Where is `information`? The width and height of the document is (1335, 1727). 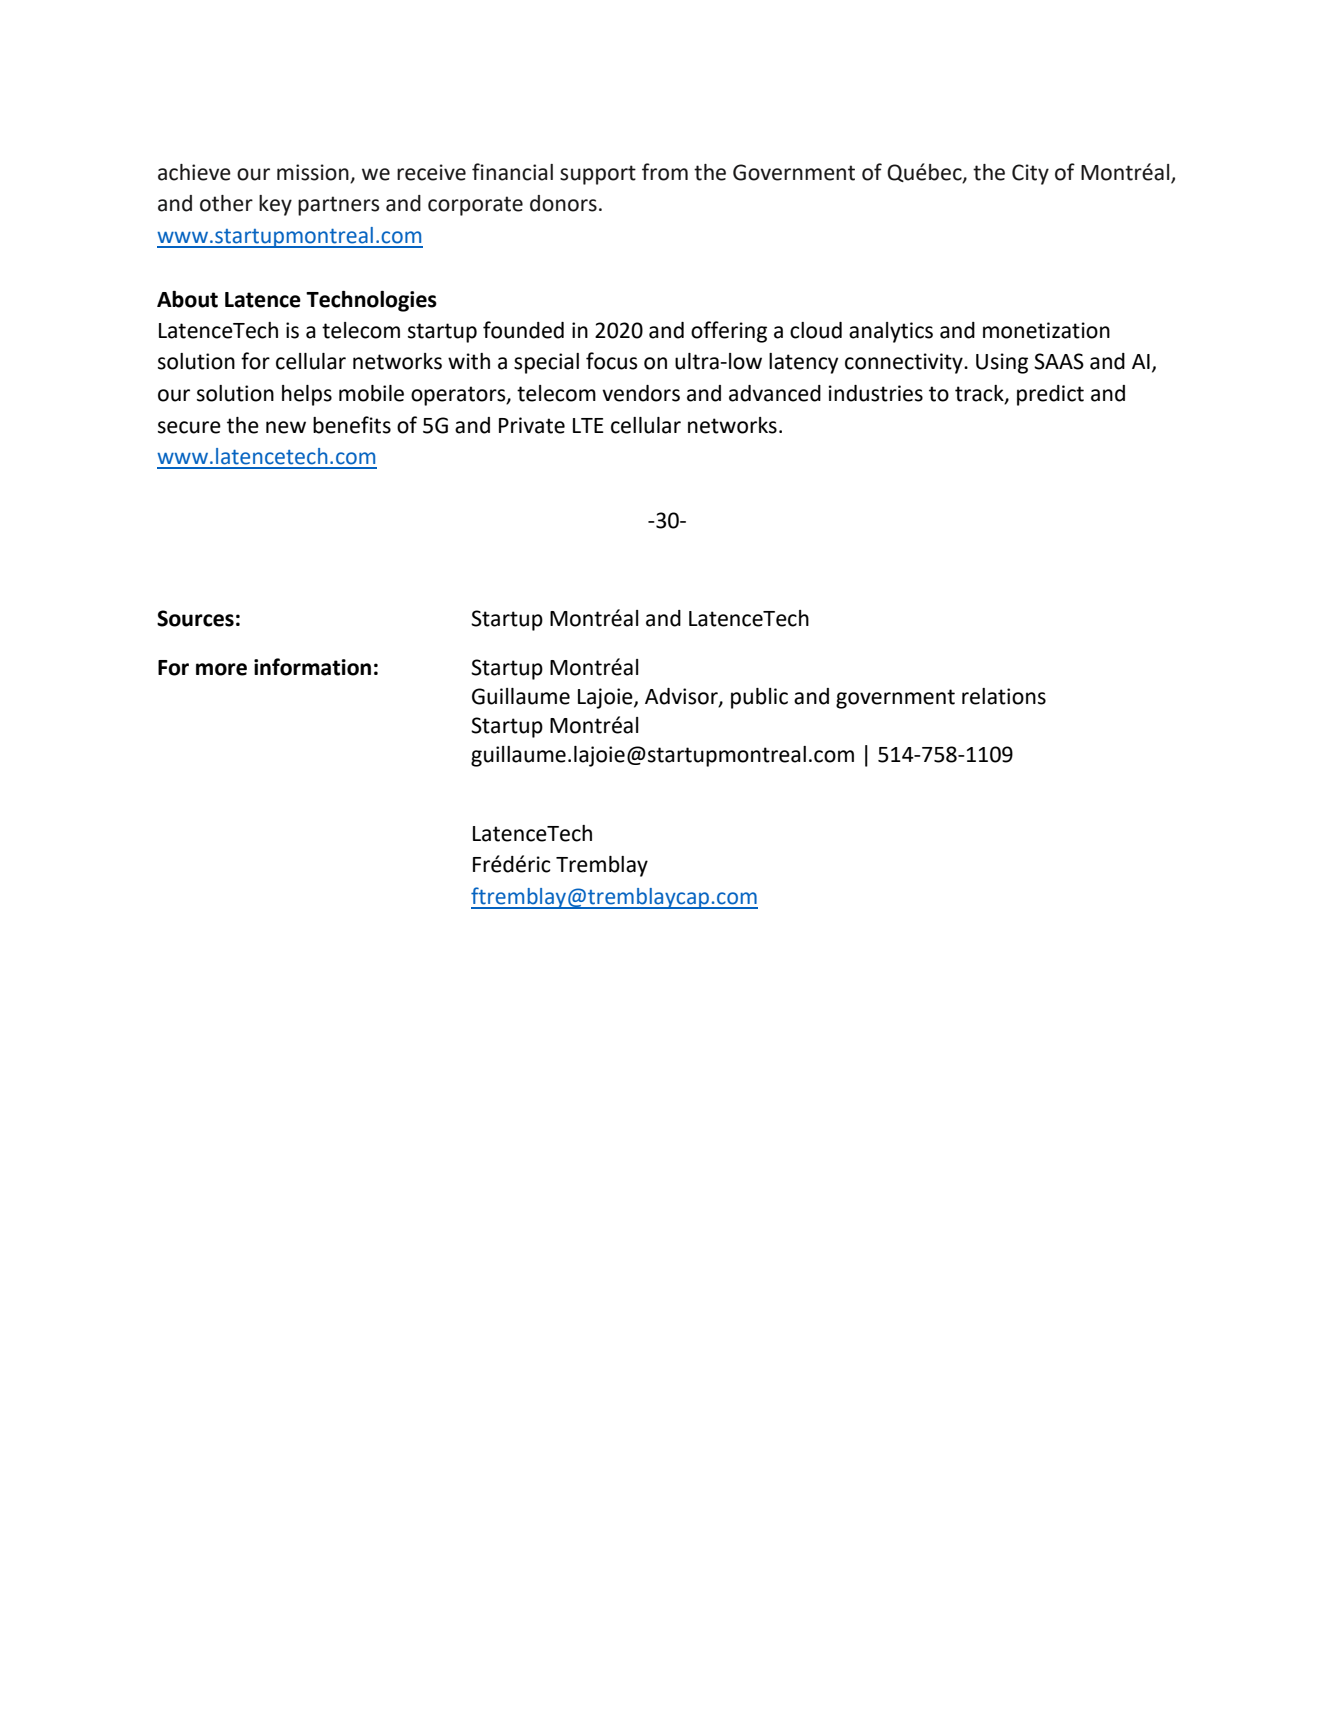 information is located at coordinates (312, 667).
